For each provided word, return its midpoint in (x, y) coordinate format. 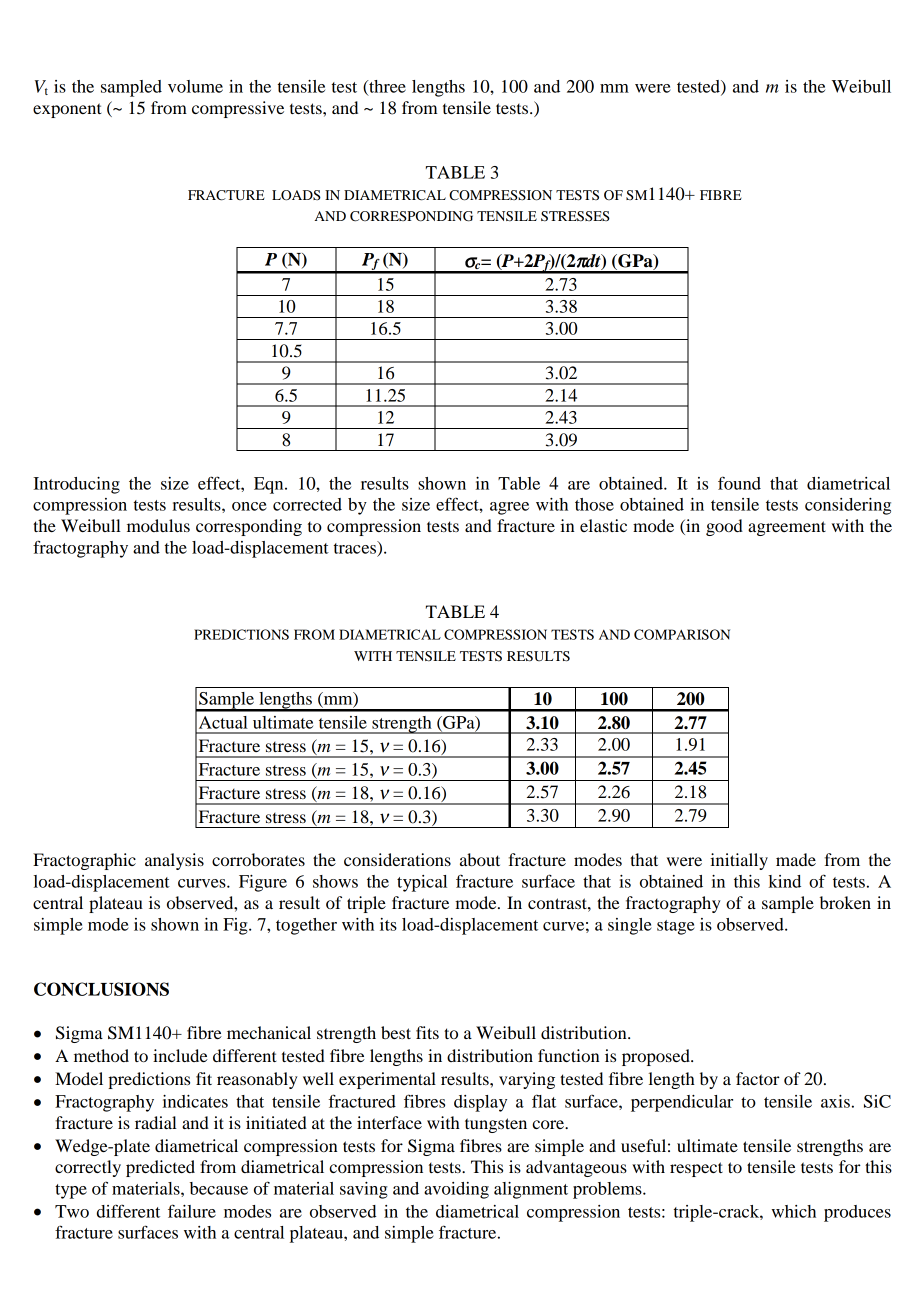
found (739, 483)
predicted (160, 1168)
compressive (238, 109)
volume (195, 86)
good (724, 527)
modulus (158, 525)
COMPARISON (682, 634)
